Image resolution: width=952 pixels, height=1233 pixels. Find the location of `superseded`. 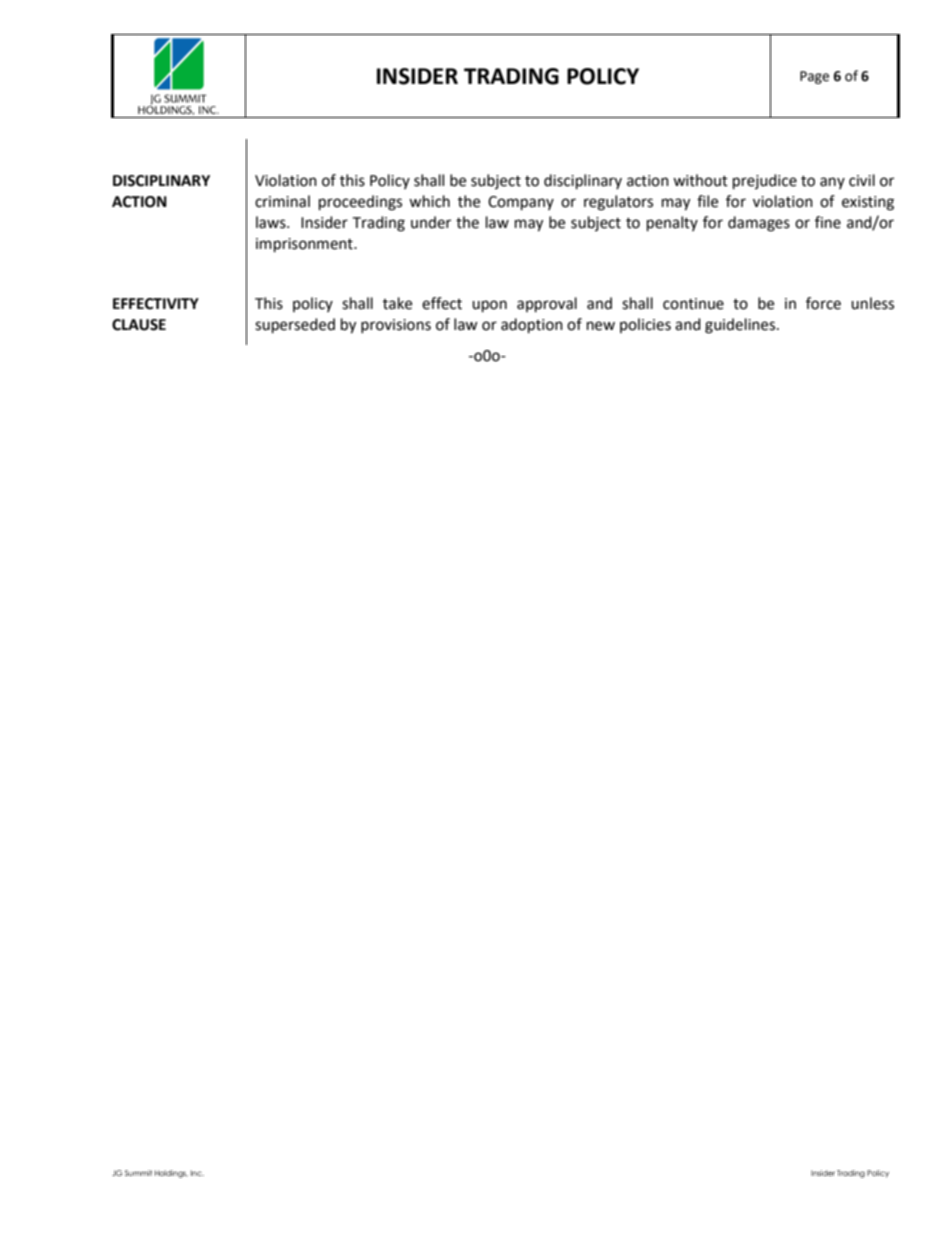

superseded is located at coordinates (295, 326).
